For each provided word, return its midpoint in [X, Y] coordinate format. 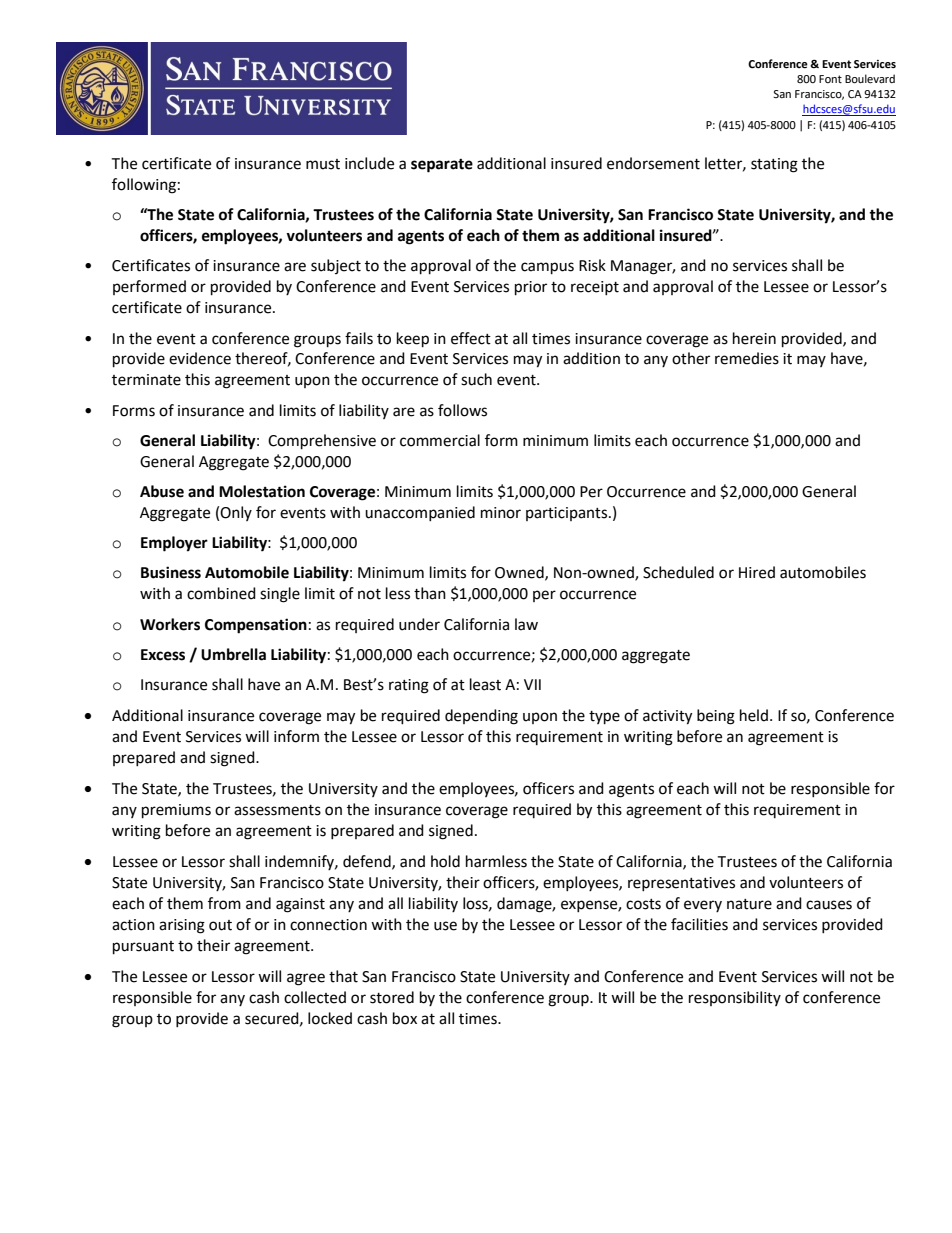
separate [442, 166]
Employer [174, 544]
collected [315, 997]
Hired [757, 572]
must [323, 164]
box [405, 1018]
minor [501, 513]
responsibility [735, 998]
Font [830, 79]
